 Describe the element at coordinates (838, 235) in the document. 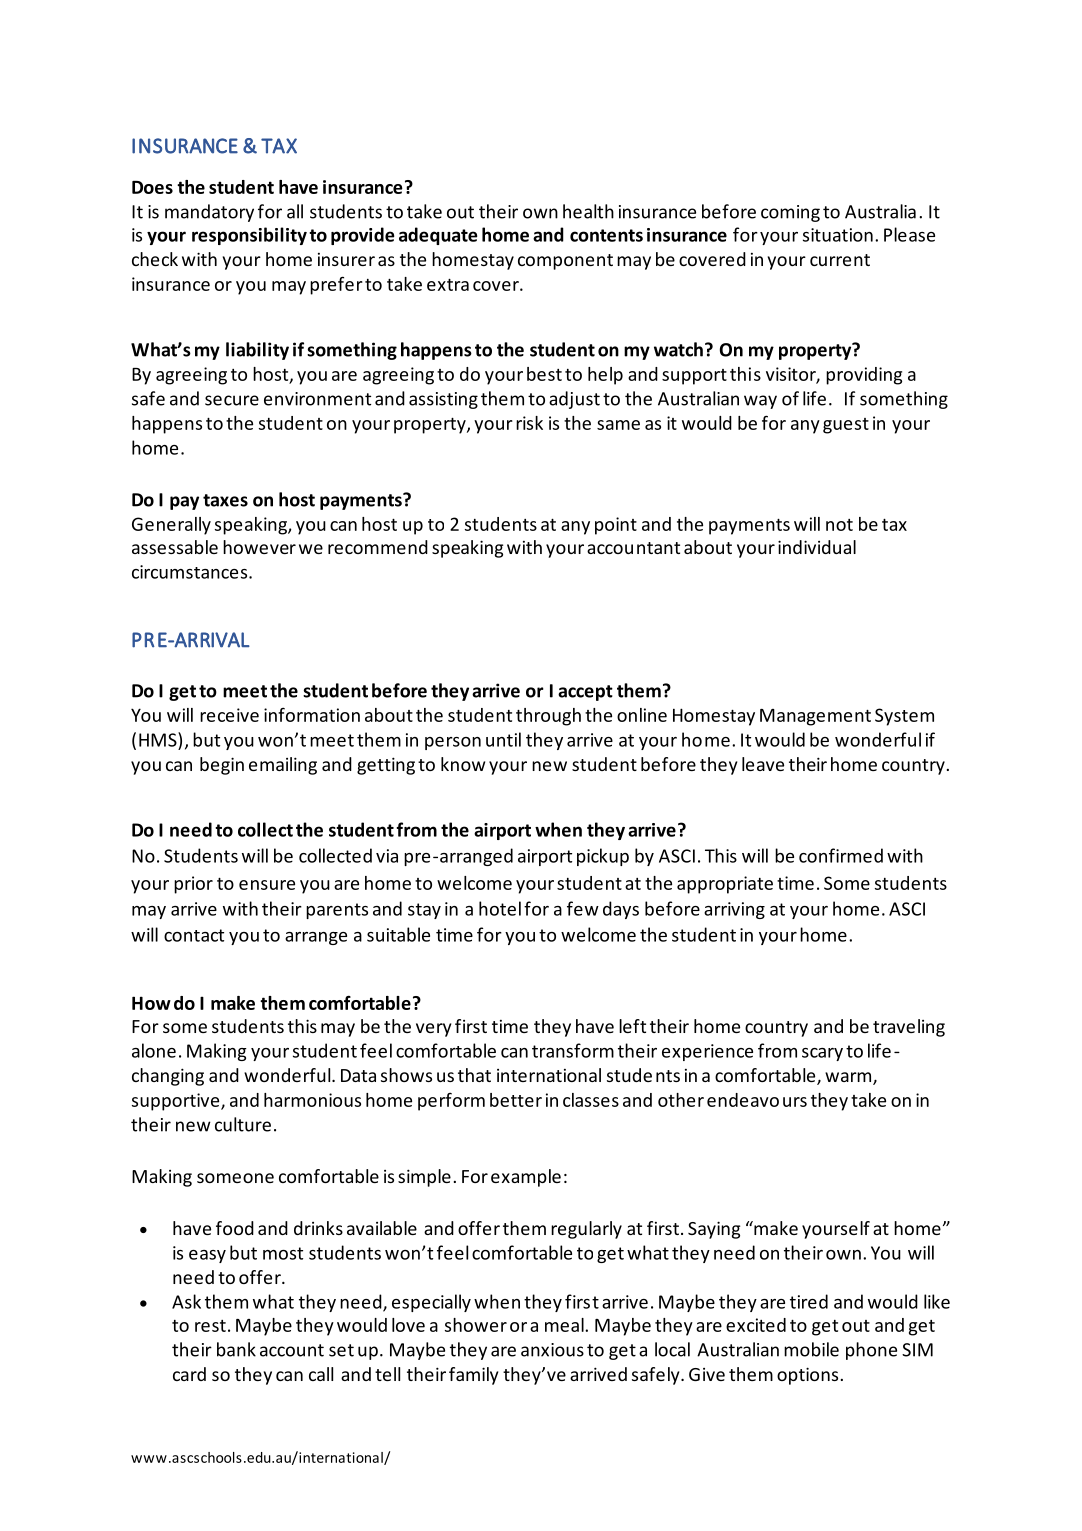

I see `situation` at that location.
